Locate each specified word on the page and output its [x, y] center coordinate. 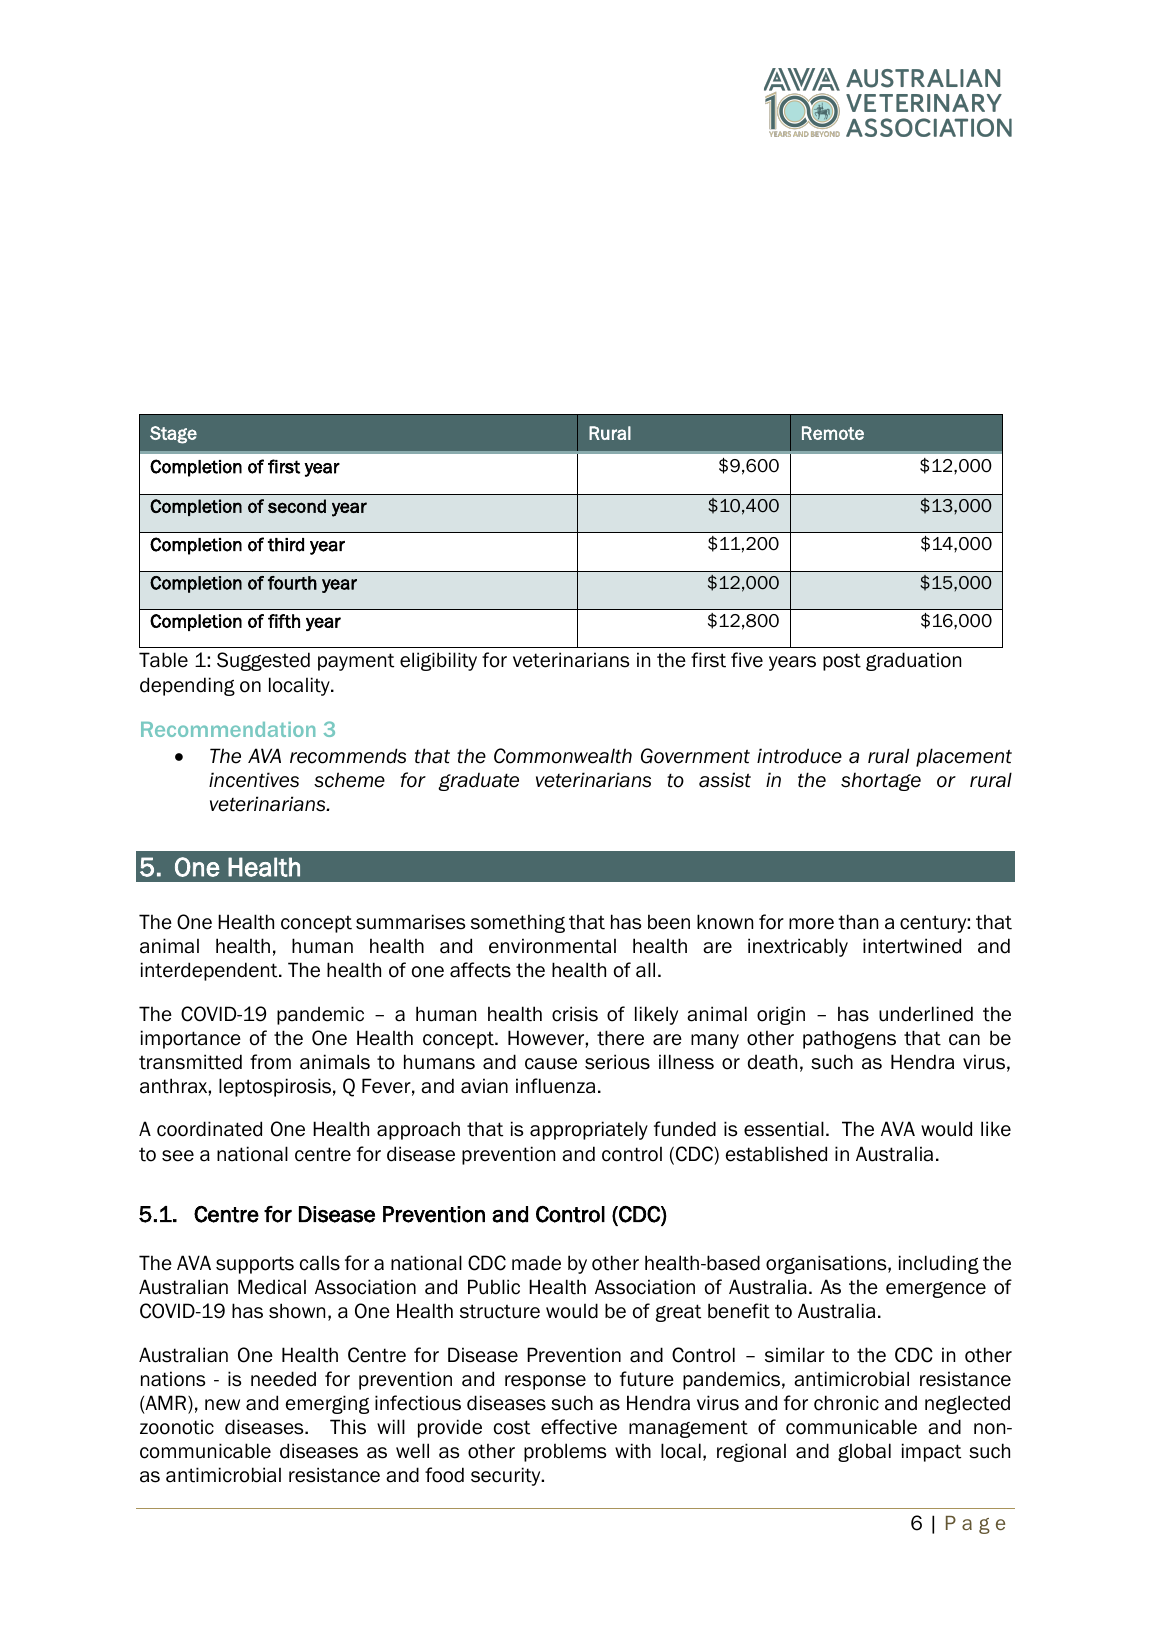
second [297, 506]
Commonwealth [563, 756]
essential [784, 1129]
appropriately [589, 1130]
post [842, 662]
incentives [254, 780]
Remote [833, 433]
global [864, 1452]
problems [565, 1452]
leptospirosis [275, 1087]
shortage [881, 781]
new [222, 1405]
